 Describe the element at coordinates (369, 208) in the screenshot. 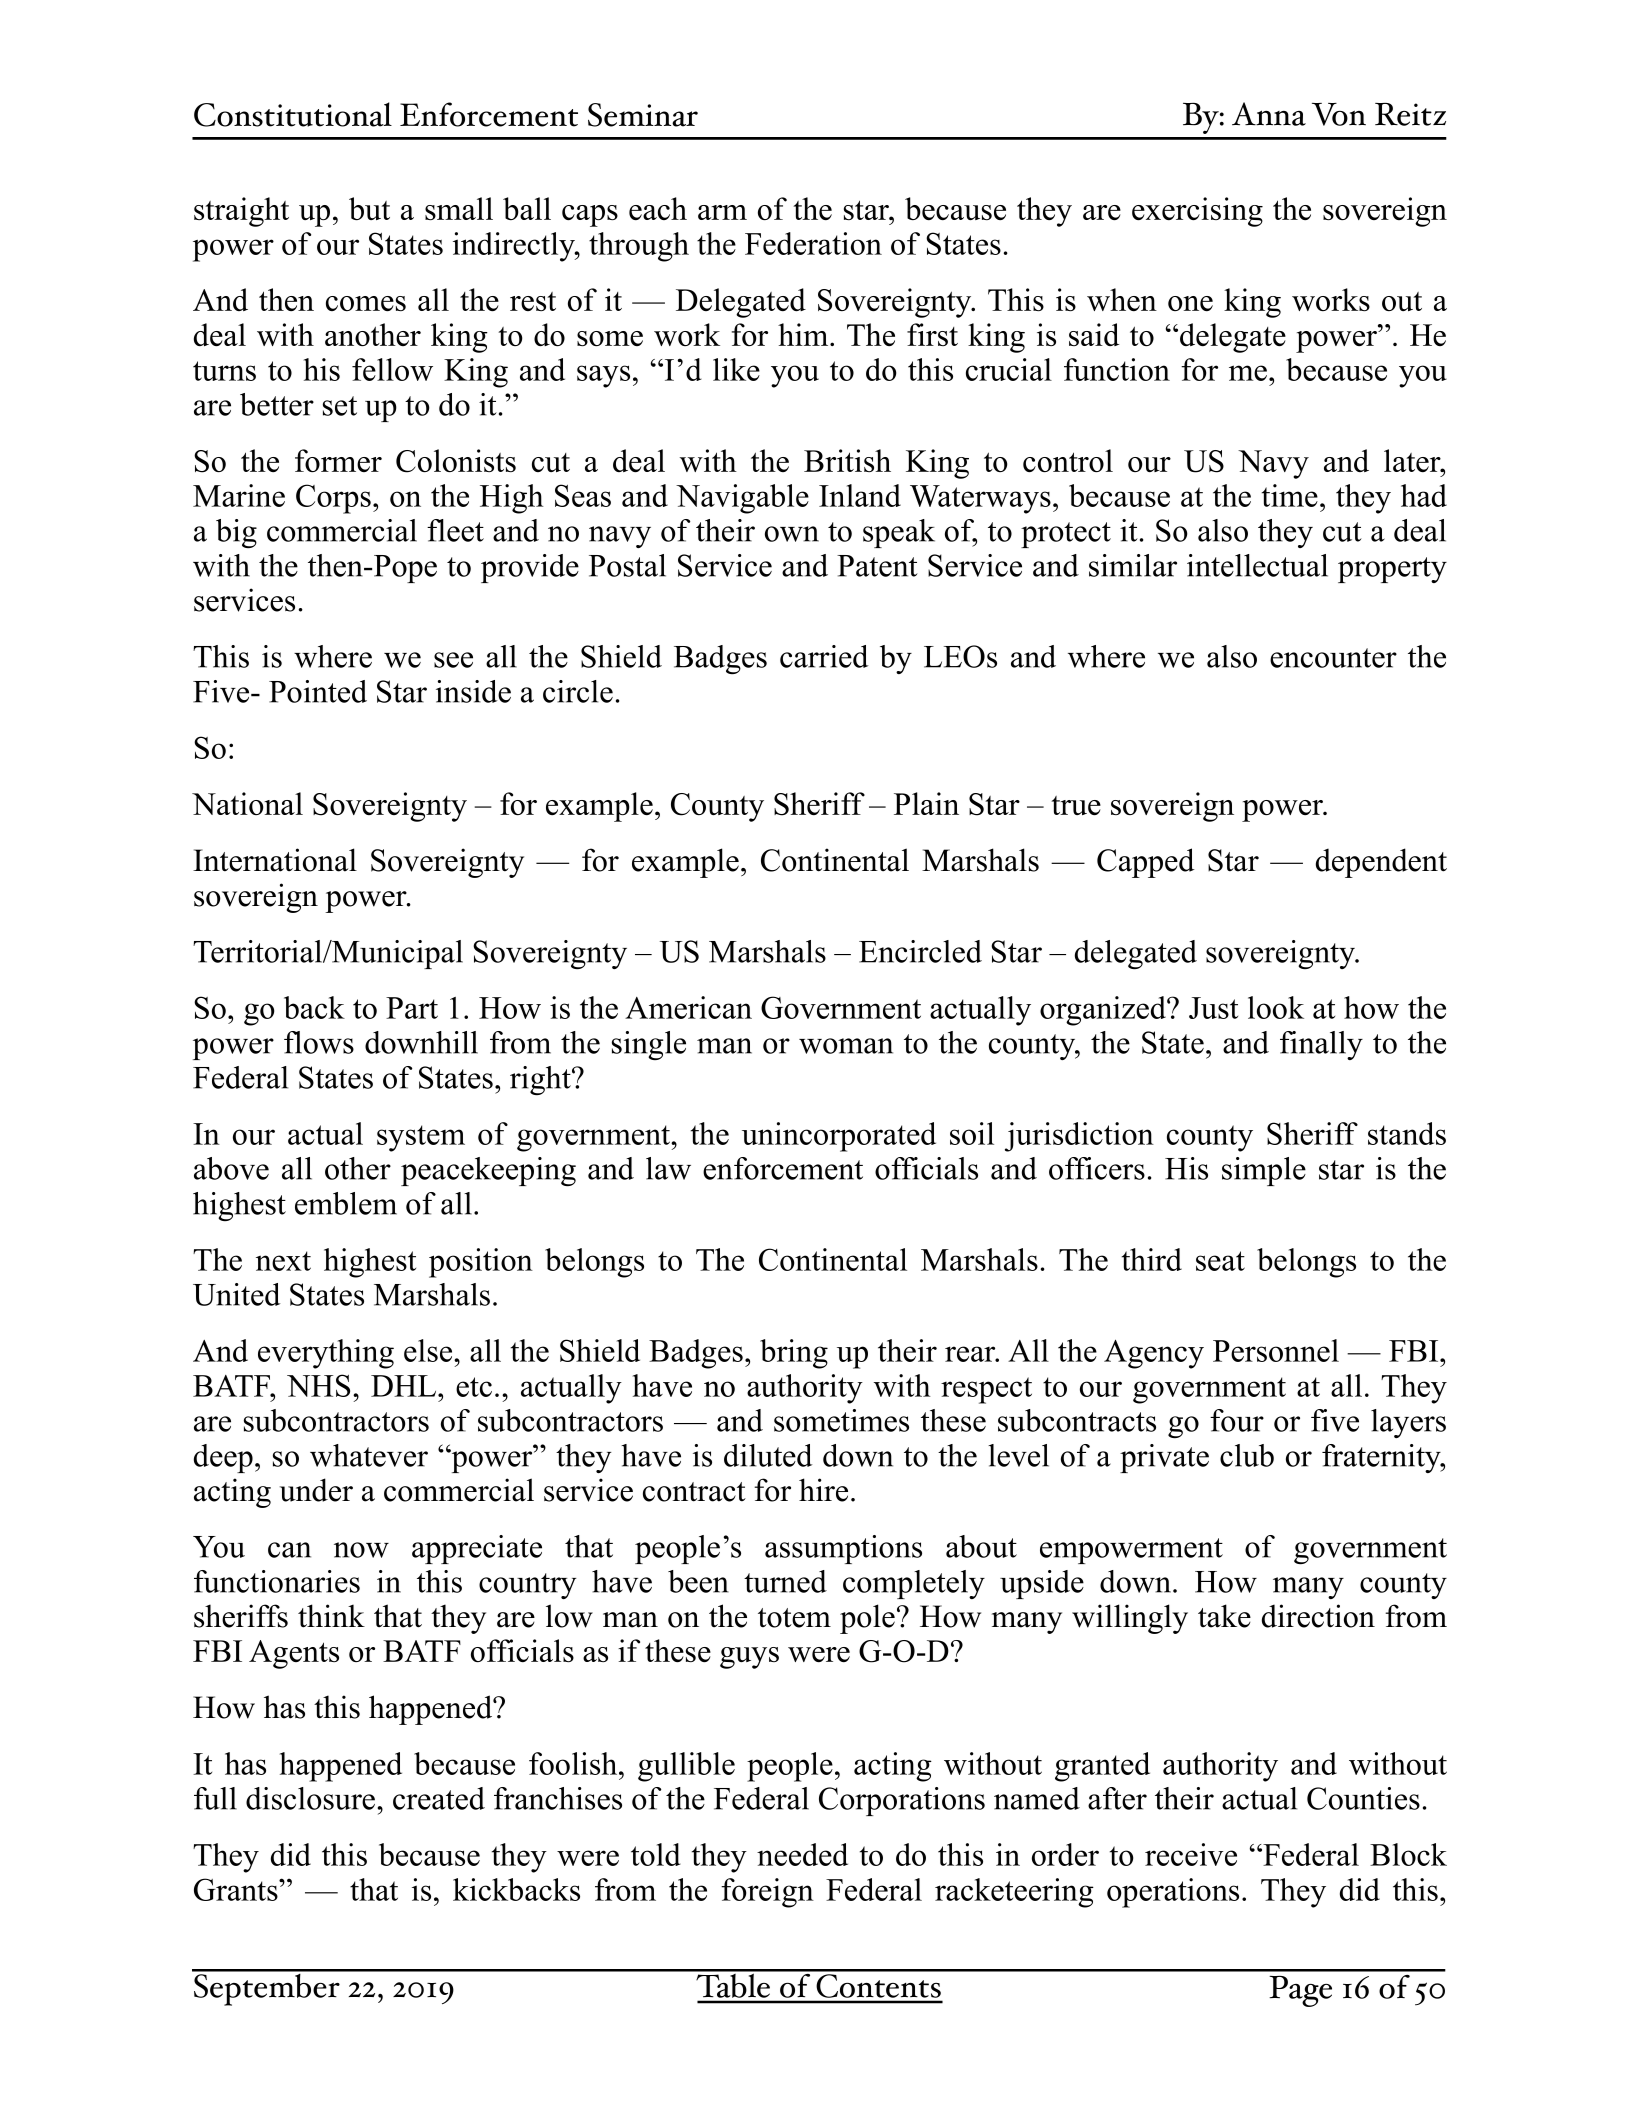

I see `but` at that location.
